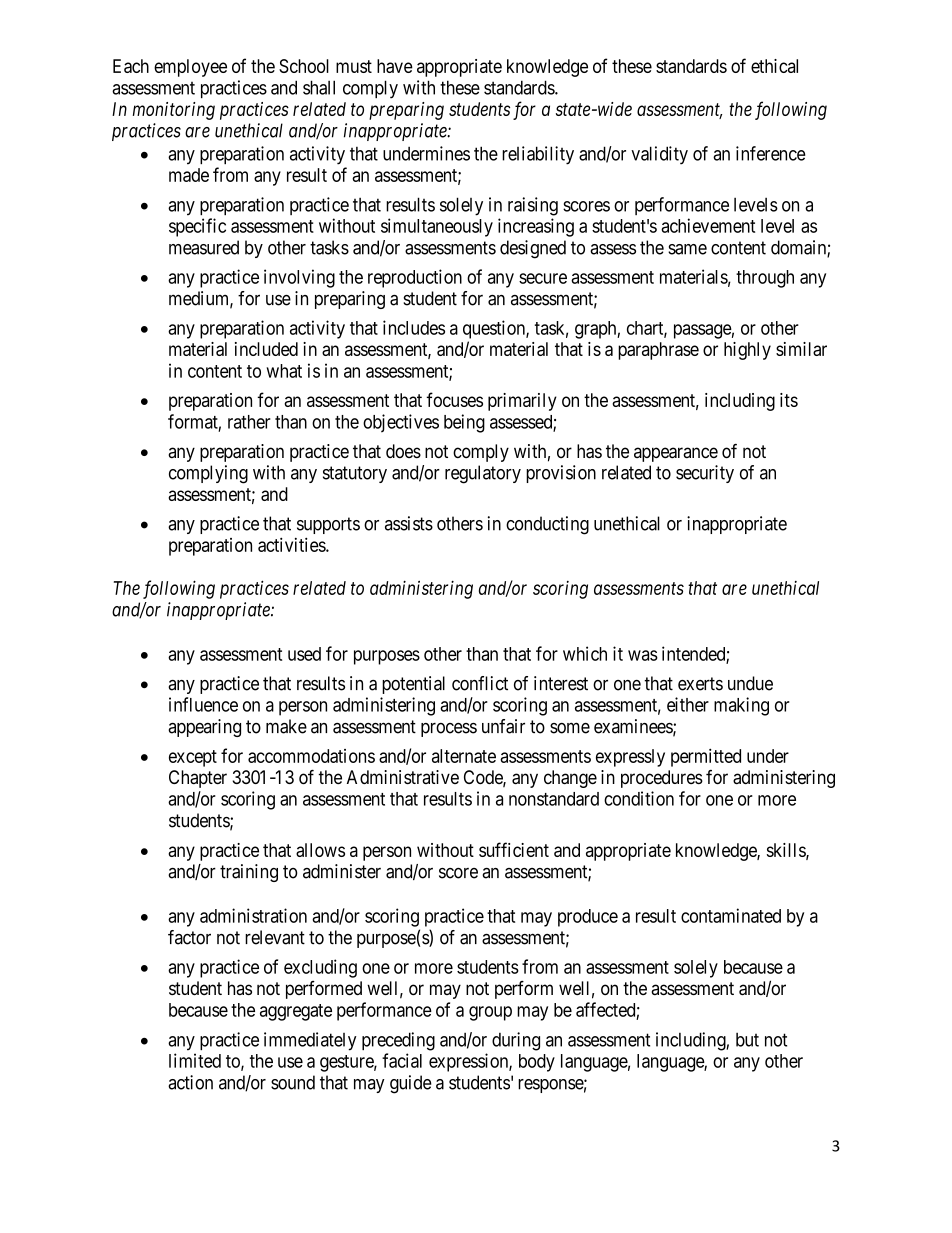 The width and height of the page is (952, 1233). I want to click on have, so click(395, 66).
